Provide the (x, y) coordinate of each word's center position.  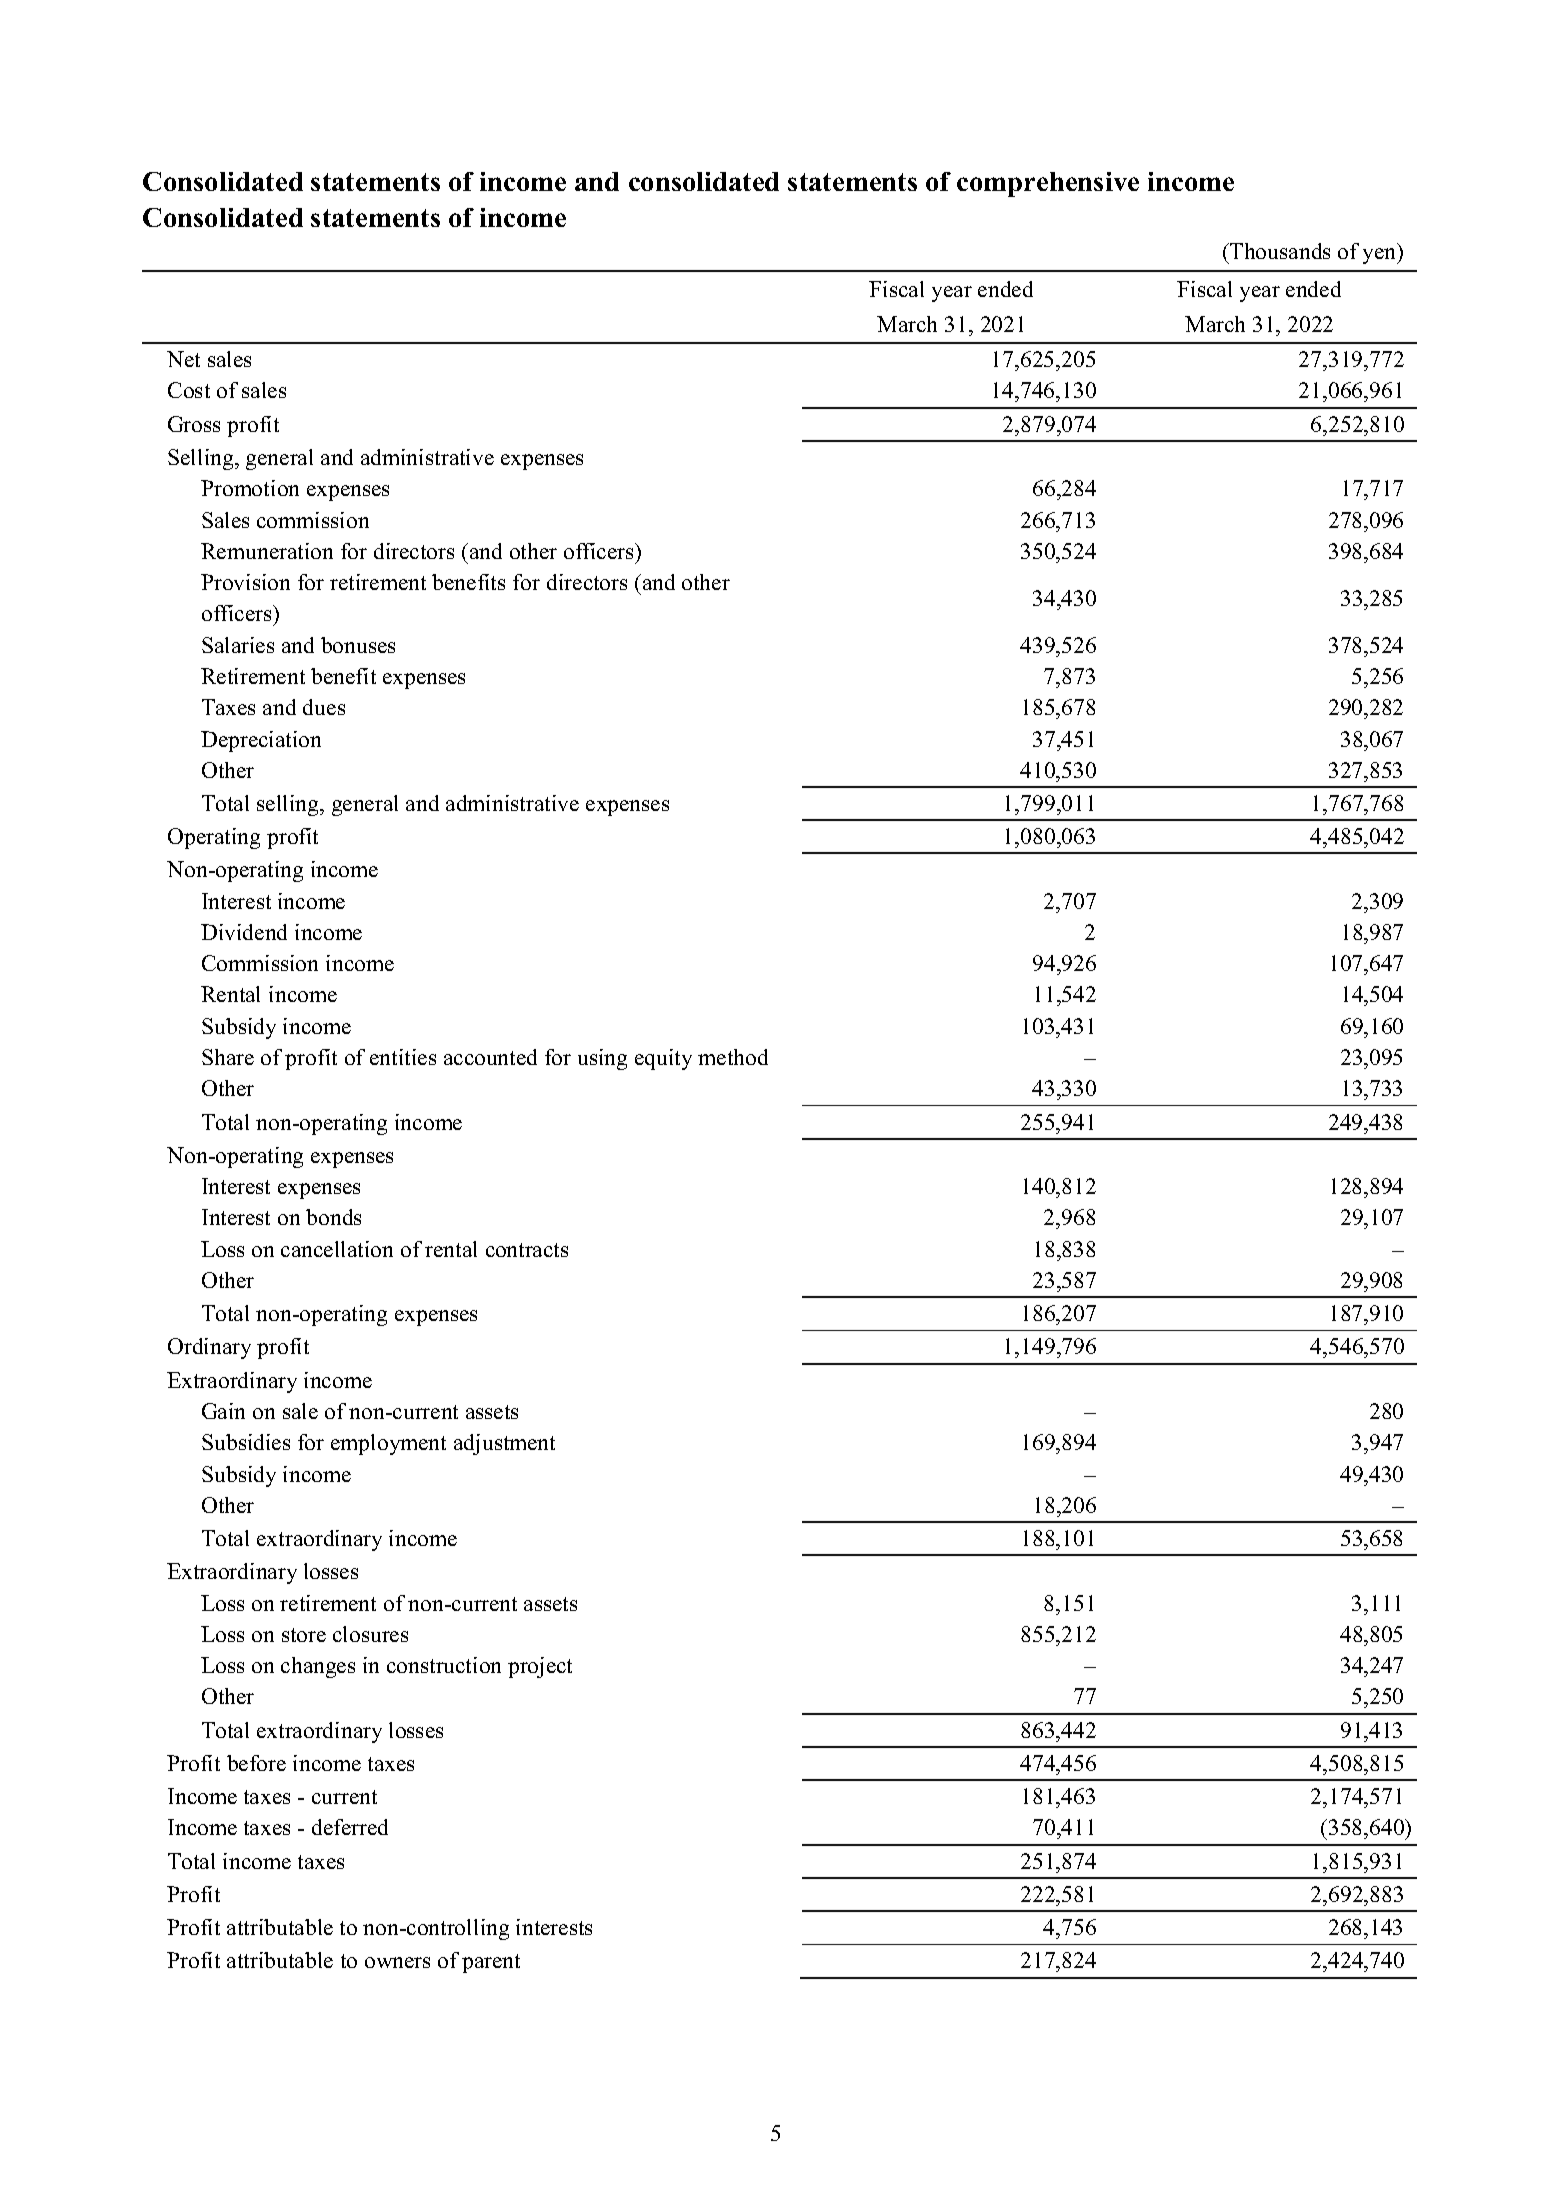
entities (403, 1057)
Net (183, 359)
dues (324, 707)
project (540, 1667)
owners (397, 1962)
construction (444, 1665)
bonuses (358, 645)
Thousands (1279, 251)
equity (663, 1059)
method (733, 1057)
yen (1381, 256)
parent (491, 1963)
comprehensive (1048, 184)
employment (388, 1444)
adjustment (504, 1444)
